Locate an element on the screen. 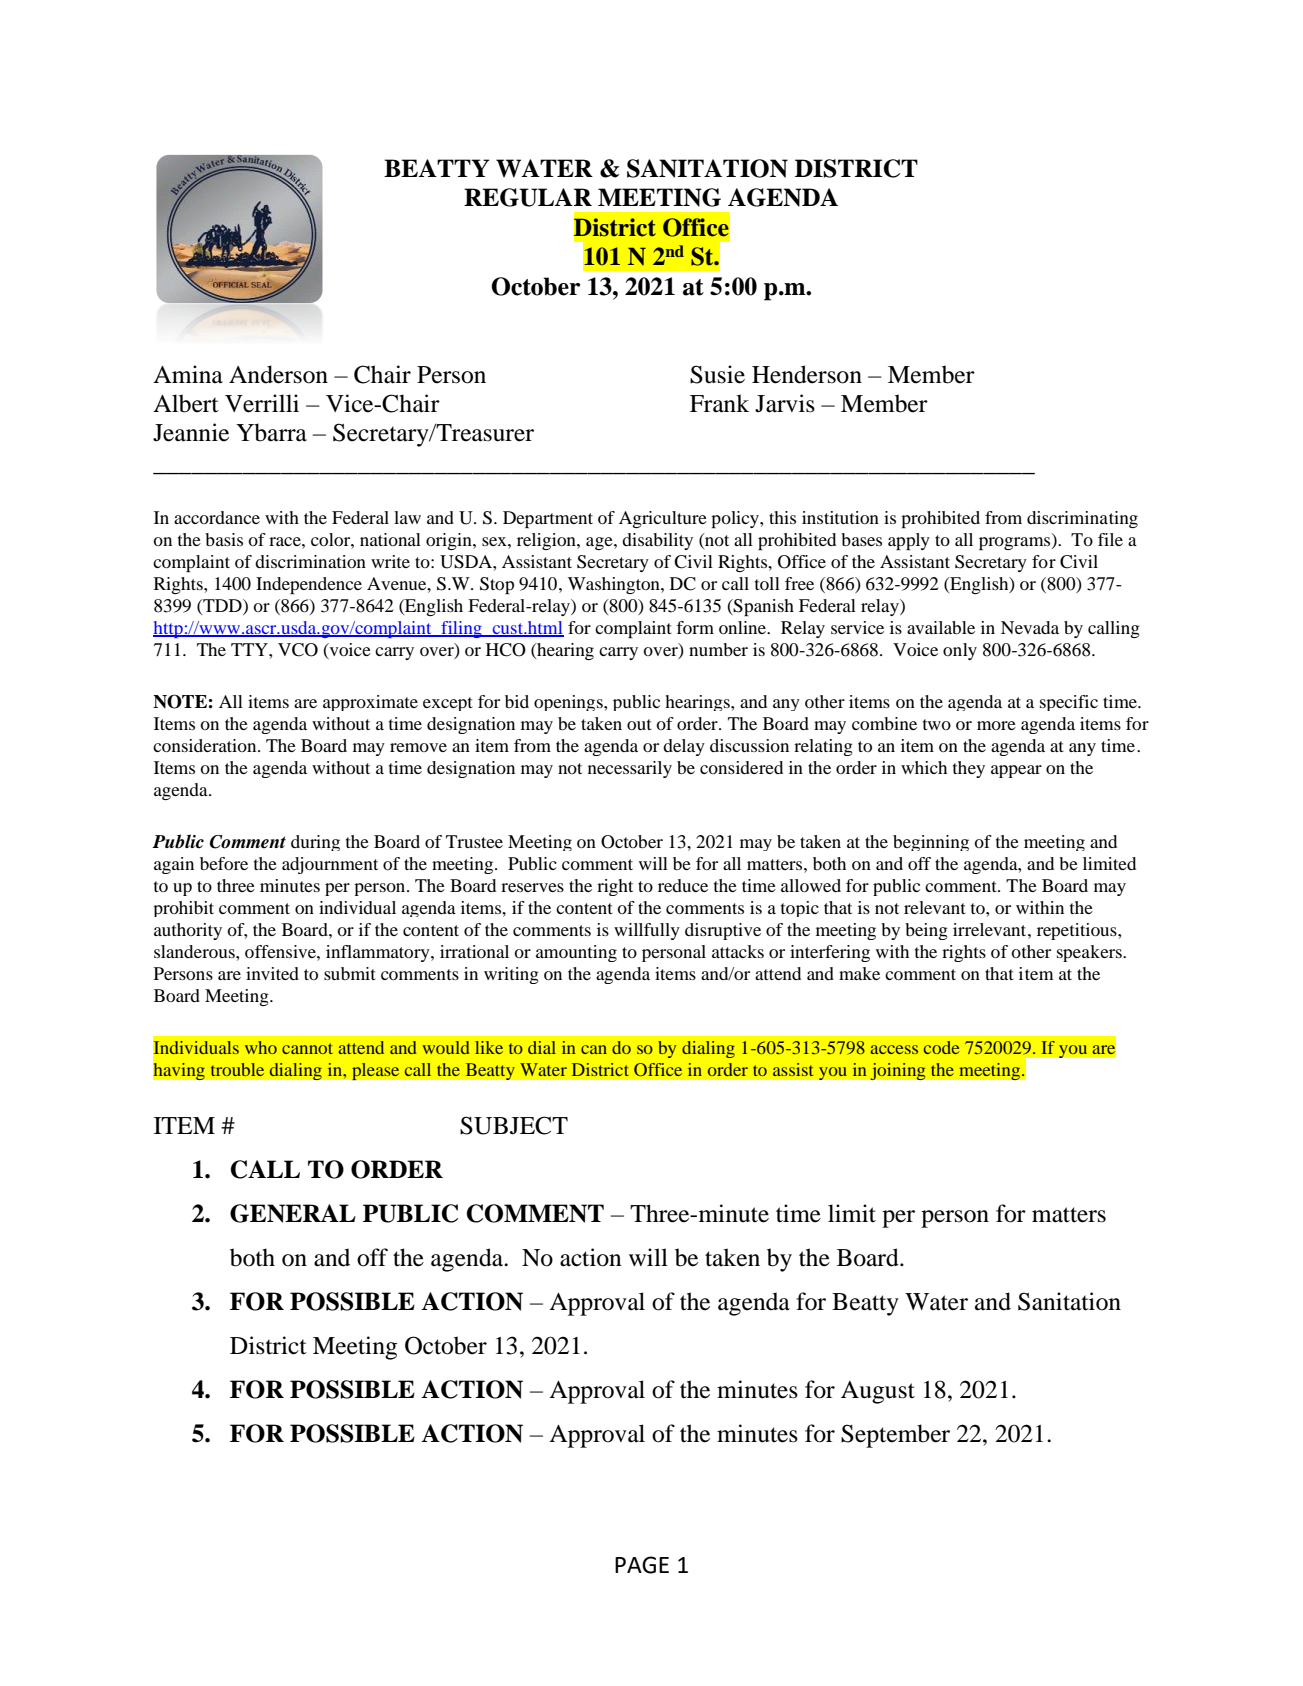 The width and height of the screenshot is (1303, 1686). adjournment is located at coordinates (330, 865).
